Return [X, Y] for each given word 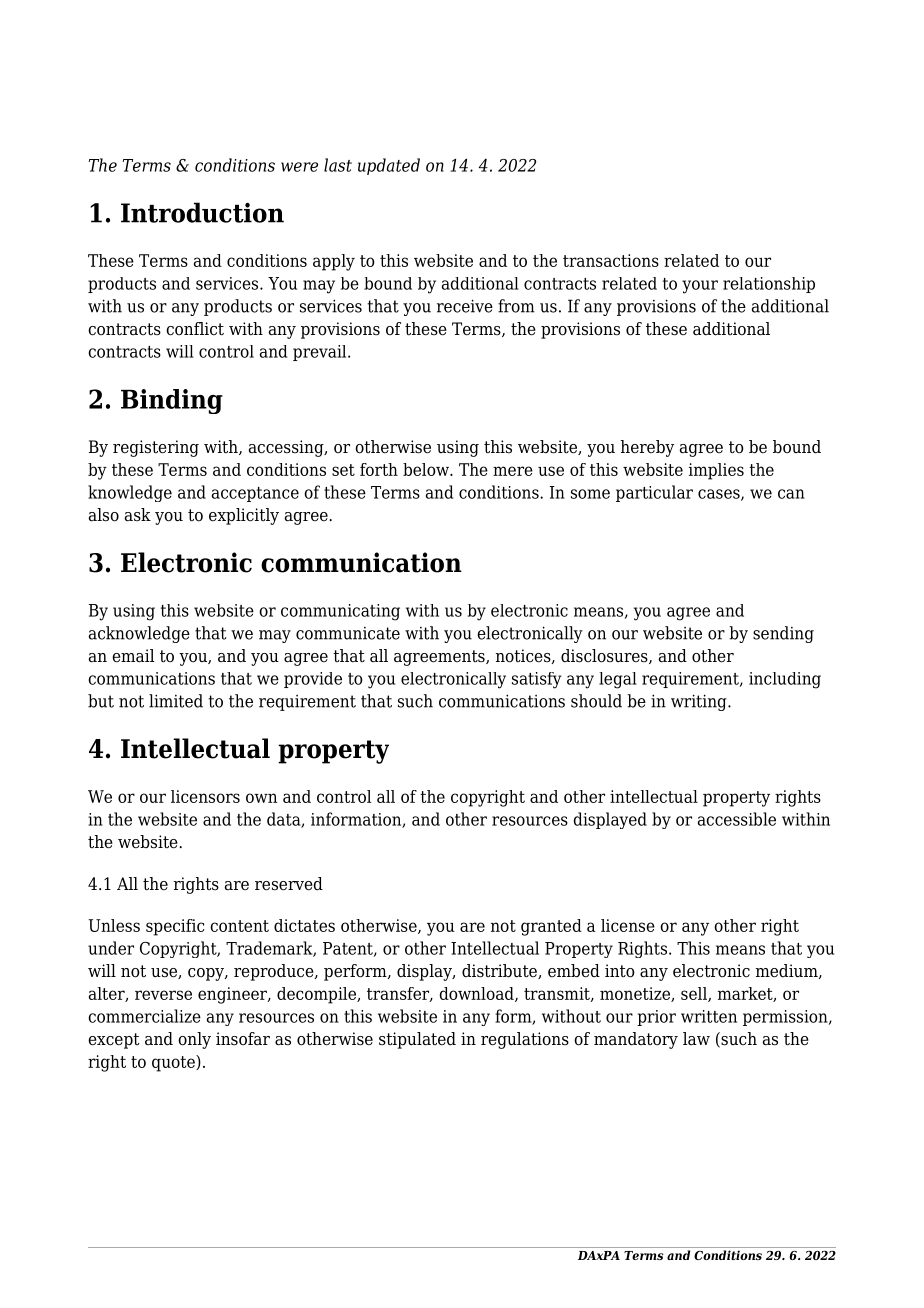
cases [720, 495]
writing [700, 702]
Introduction [202, 212]
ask [138, 515]
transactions [611, 260]
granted [551, 927]
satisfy [537, 680]
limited [176, 701]
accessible [737, 819]
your [700, 287]
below [427, 469]
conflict [195, 329]
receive [465, 306]
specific [175, 927]
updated [389, 166]
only [194, 1040]
